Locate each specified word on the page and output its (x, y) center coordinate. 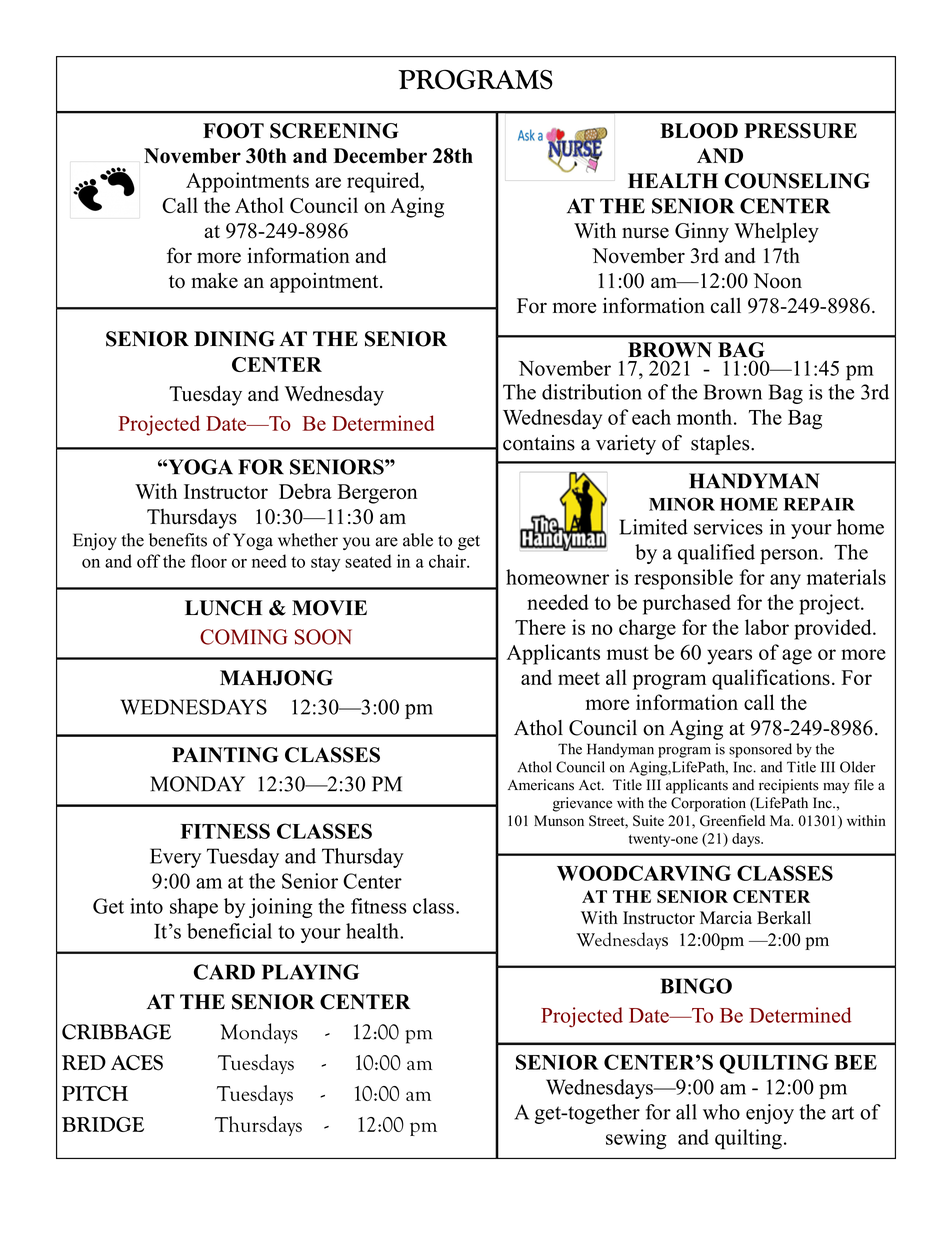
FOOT (233, 131)
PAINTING (225, 755)
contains (539, 443)
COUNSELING (797, 181)
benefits (178, 540)
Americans (541, 785)
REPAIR (819, 504)
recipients (789, 786)
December (380, 156)
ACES (137, 1063)
